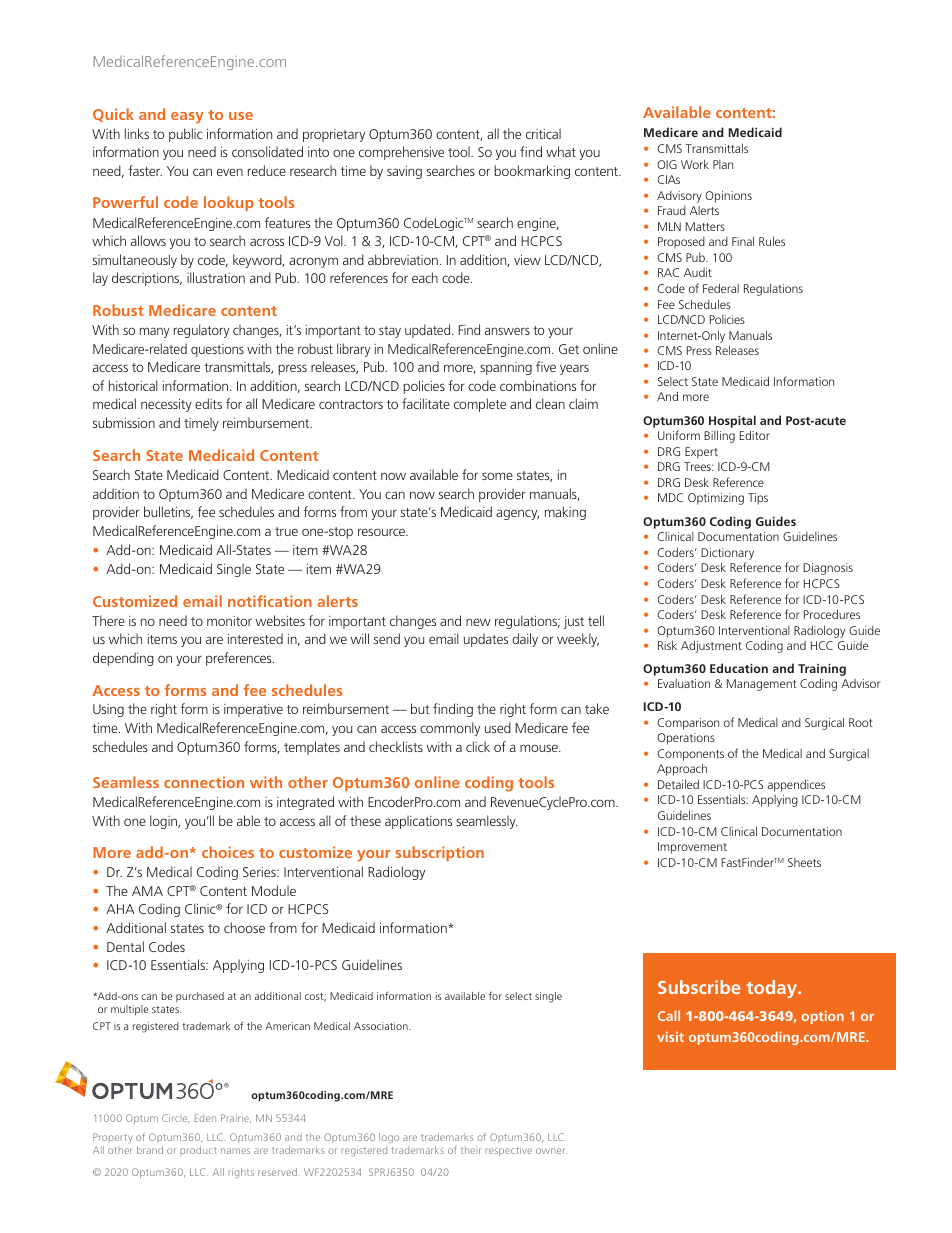  What do you see at coordinates (723, 164) in the screenshot?
I see `Plan` at bounding box center [723, 164].
